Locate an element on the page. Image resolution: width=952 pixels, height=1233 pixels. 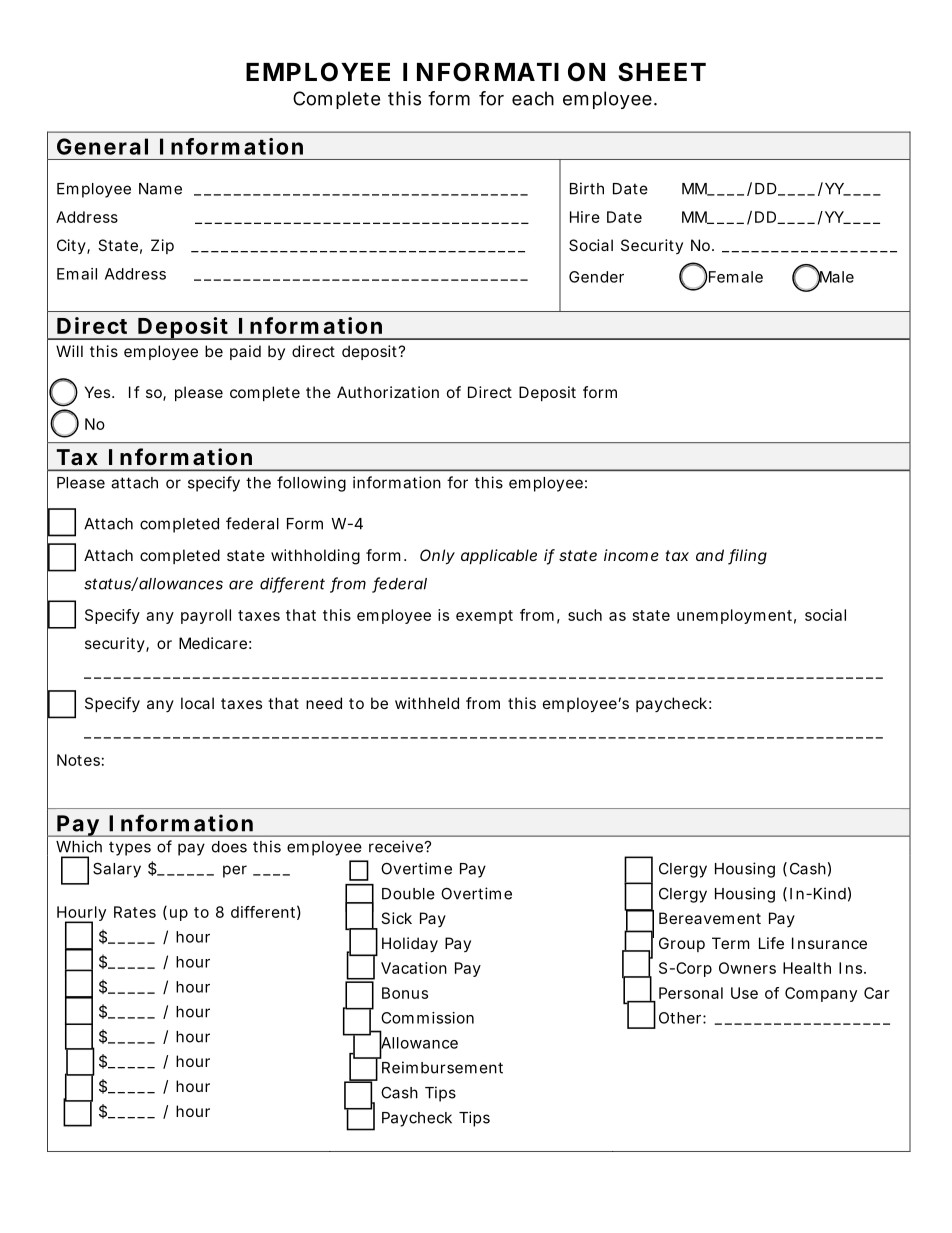
Authorization is located at coordinates (388, 392).
